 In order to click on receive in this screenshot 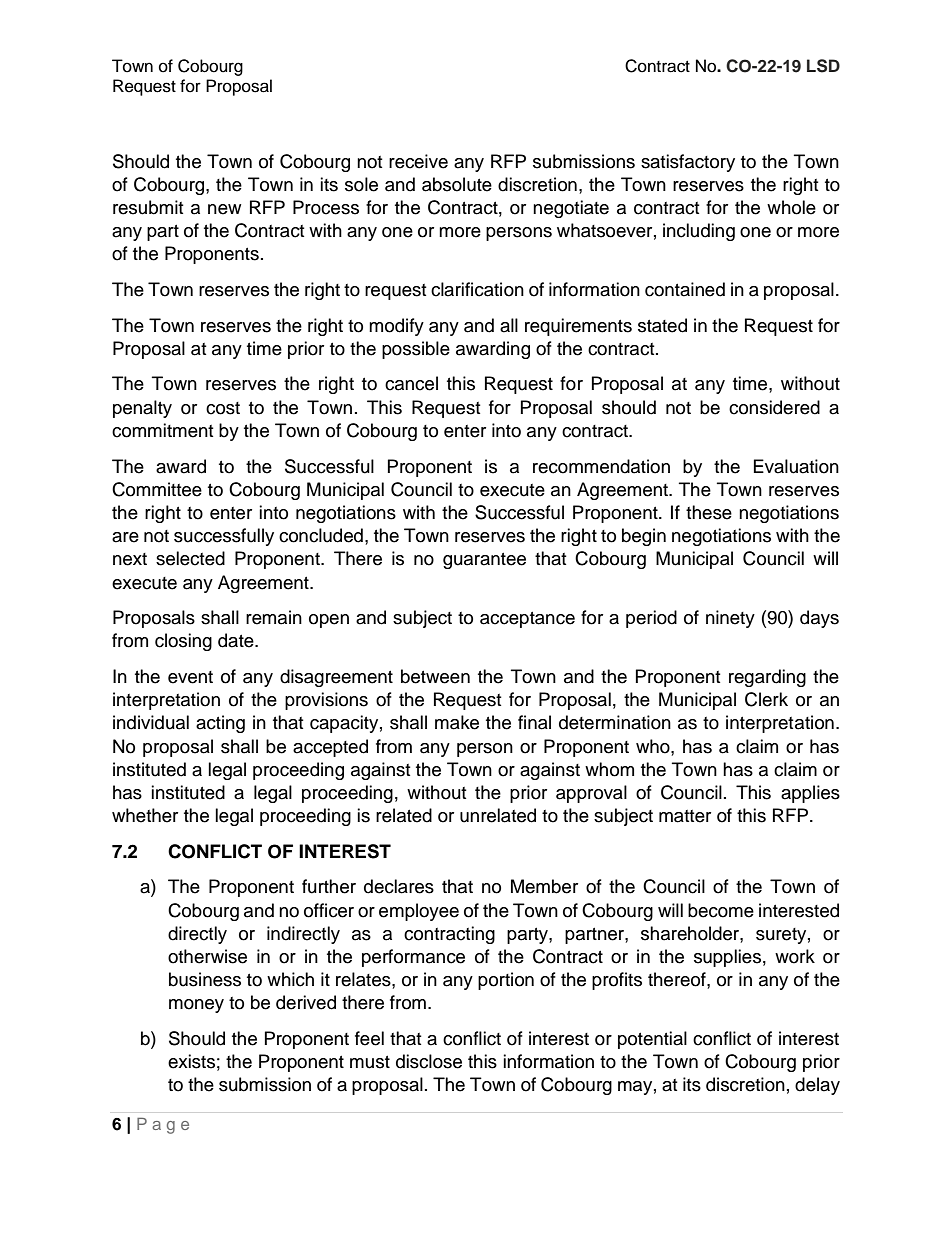, I will do `click(418, 161)`.
